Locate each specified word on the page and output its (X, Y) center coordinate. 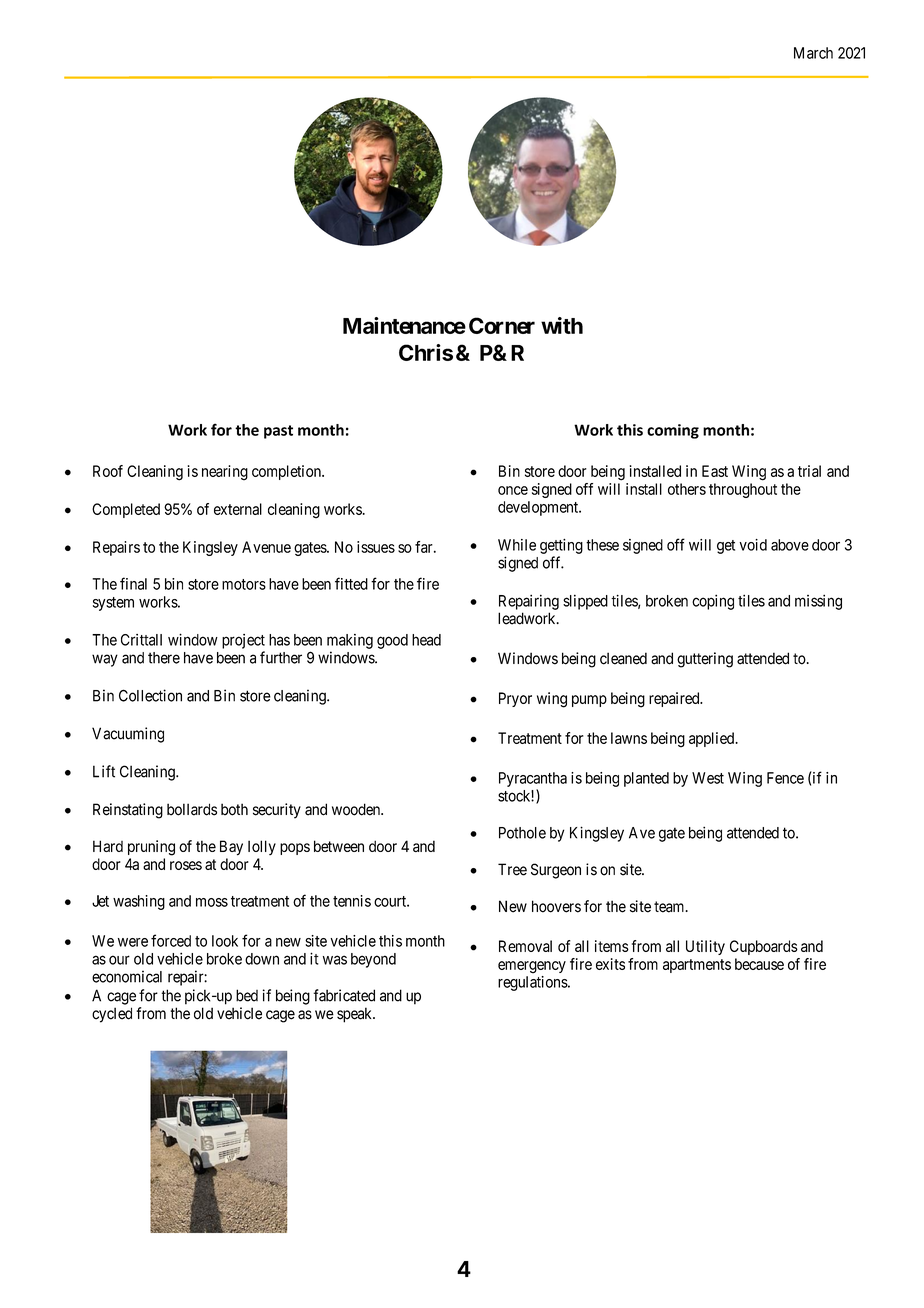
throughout (743, 490)
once (513, 490)
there (164, 658)
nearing (225, 472)
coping (713, 602)
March (813, 53)
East (715, 471)
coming (673, 431)
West (708, 778)
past (278, 432)
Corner (502, 325)
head (426, 640)
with (562, 325)
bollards (192, 809)
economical (127, 976)
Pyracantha (533, 779)
